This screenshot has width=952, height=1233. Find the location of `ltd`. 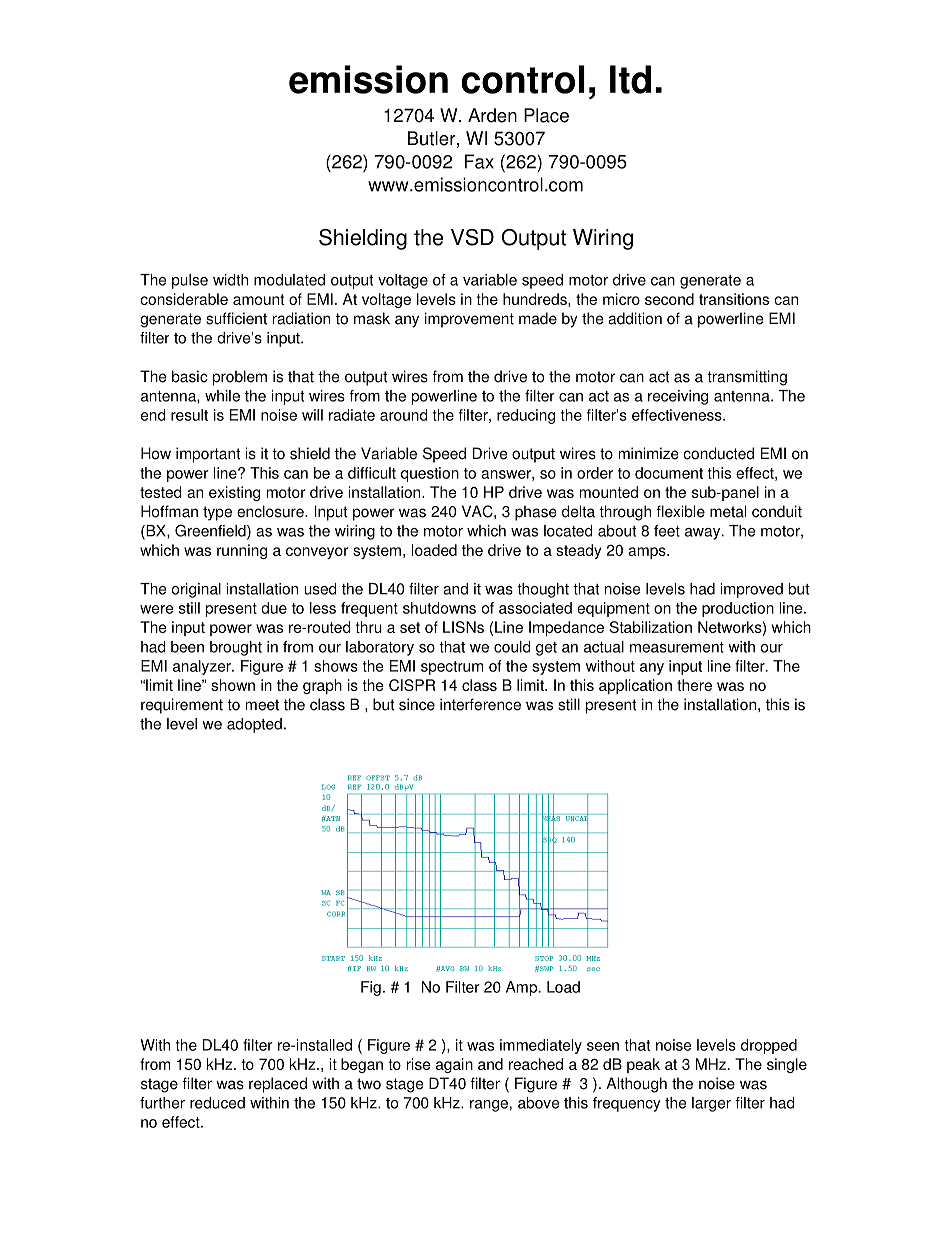

ltd is located at coordinates (630, 79).
